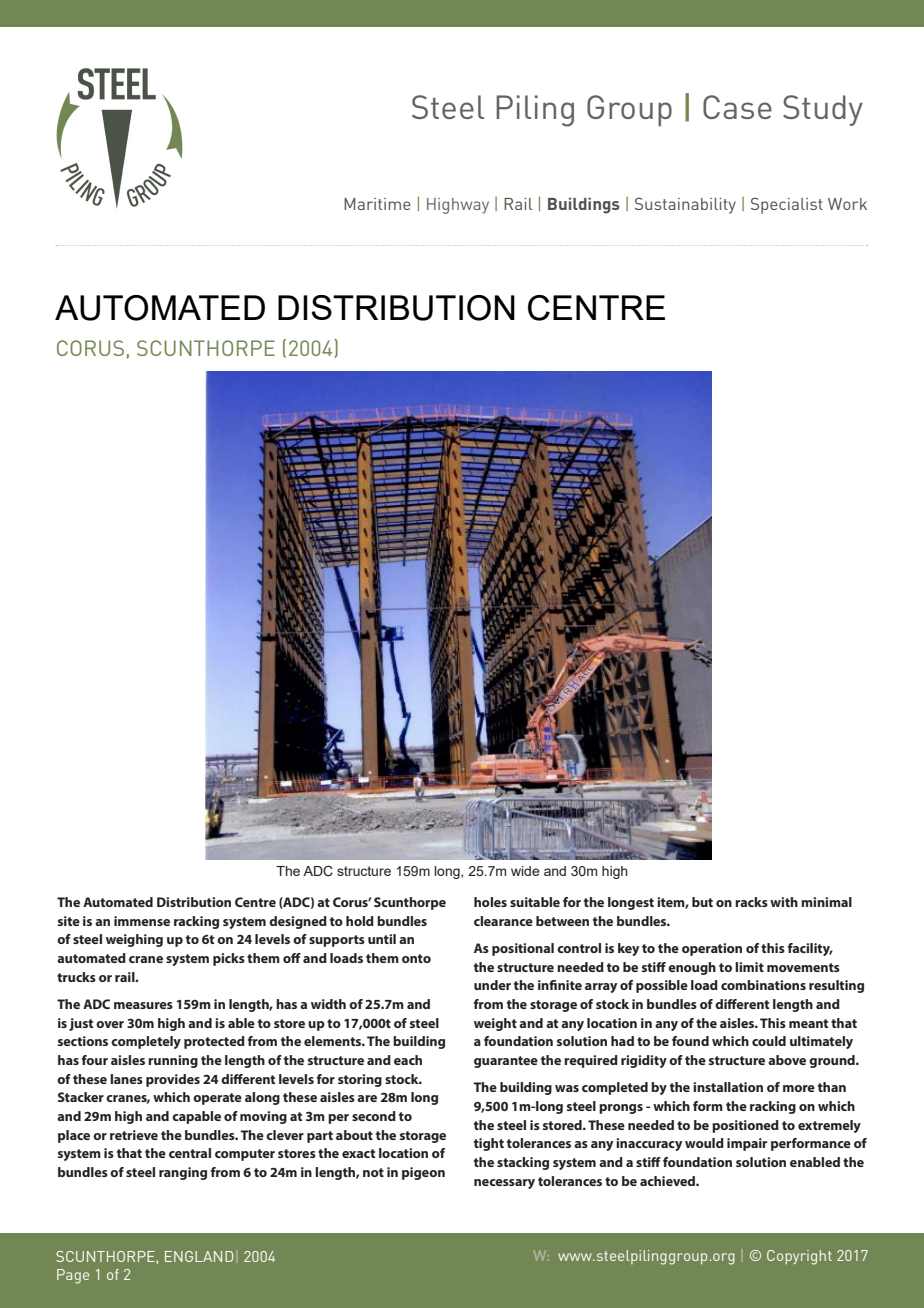 The width and height of the screenshot is (924, 1308). Describe the element at coordinates (787, 206) in the screenshot. I see `Specialist` at that location.
